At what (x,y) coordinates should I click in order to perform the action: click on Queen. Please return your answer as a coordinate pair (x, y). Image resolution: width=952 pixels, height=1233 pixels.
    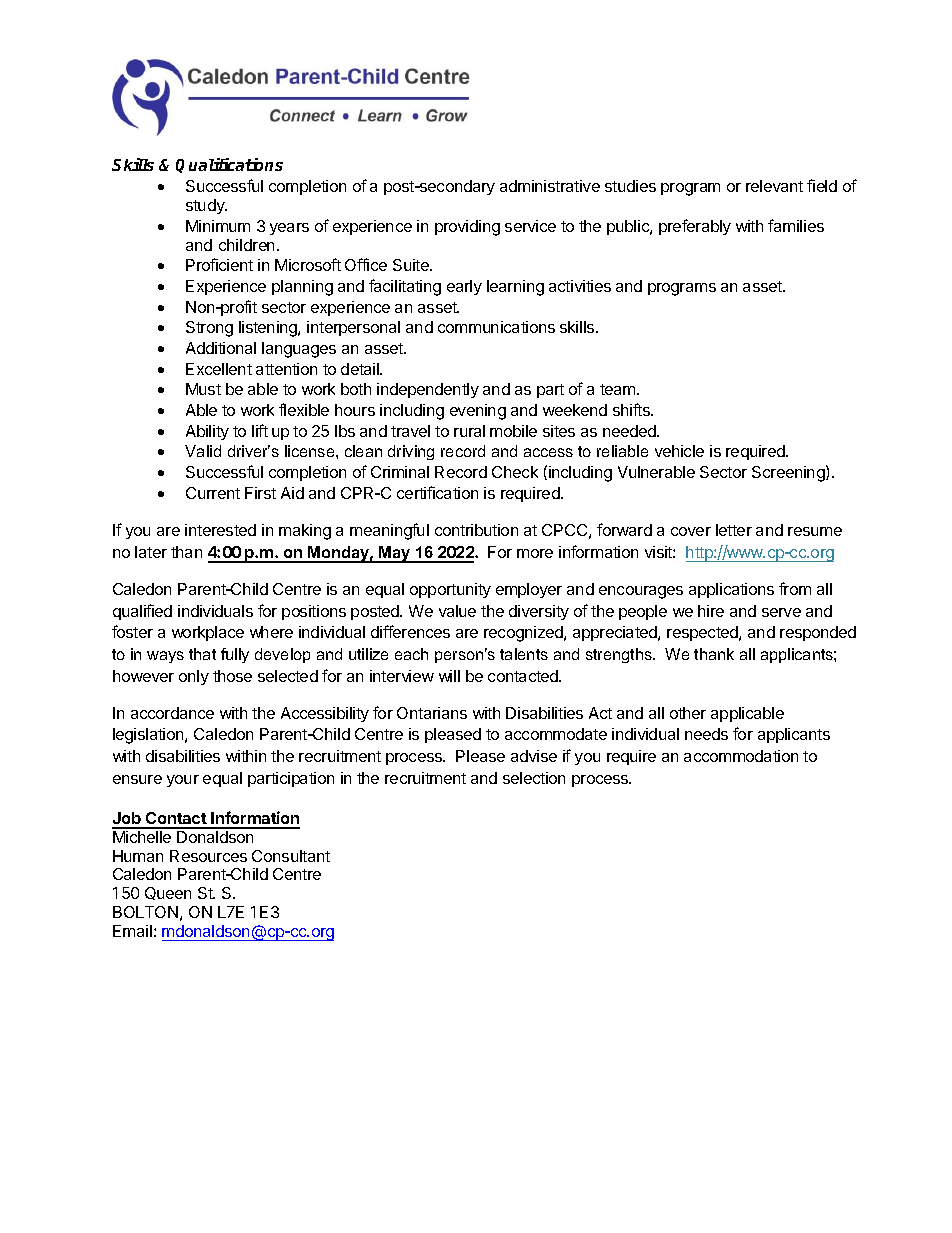
    Looking at the image, I should click on (168, 893).
